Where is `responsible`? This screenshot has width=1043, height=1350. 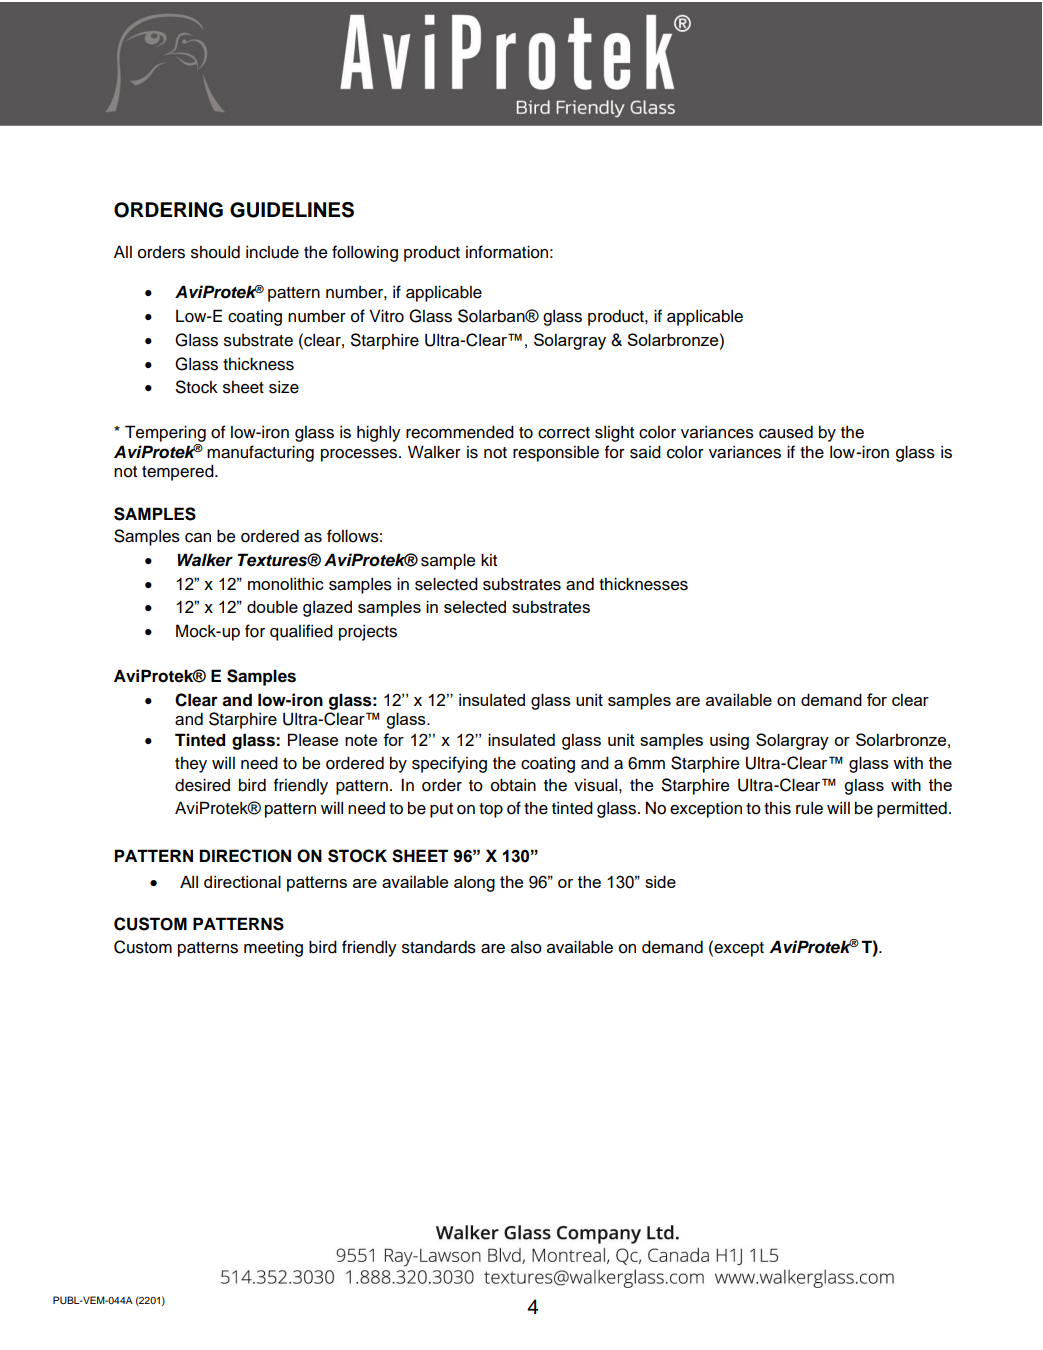
responsible is located at coordinates (556, 453).
